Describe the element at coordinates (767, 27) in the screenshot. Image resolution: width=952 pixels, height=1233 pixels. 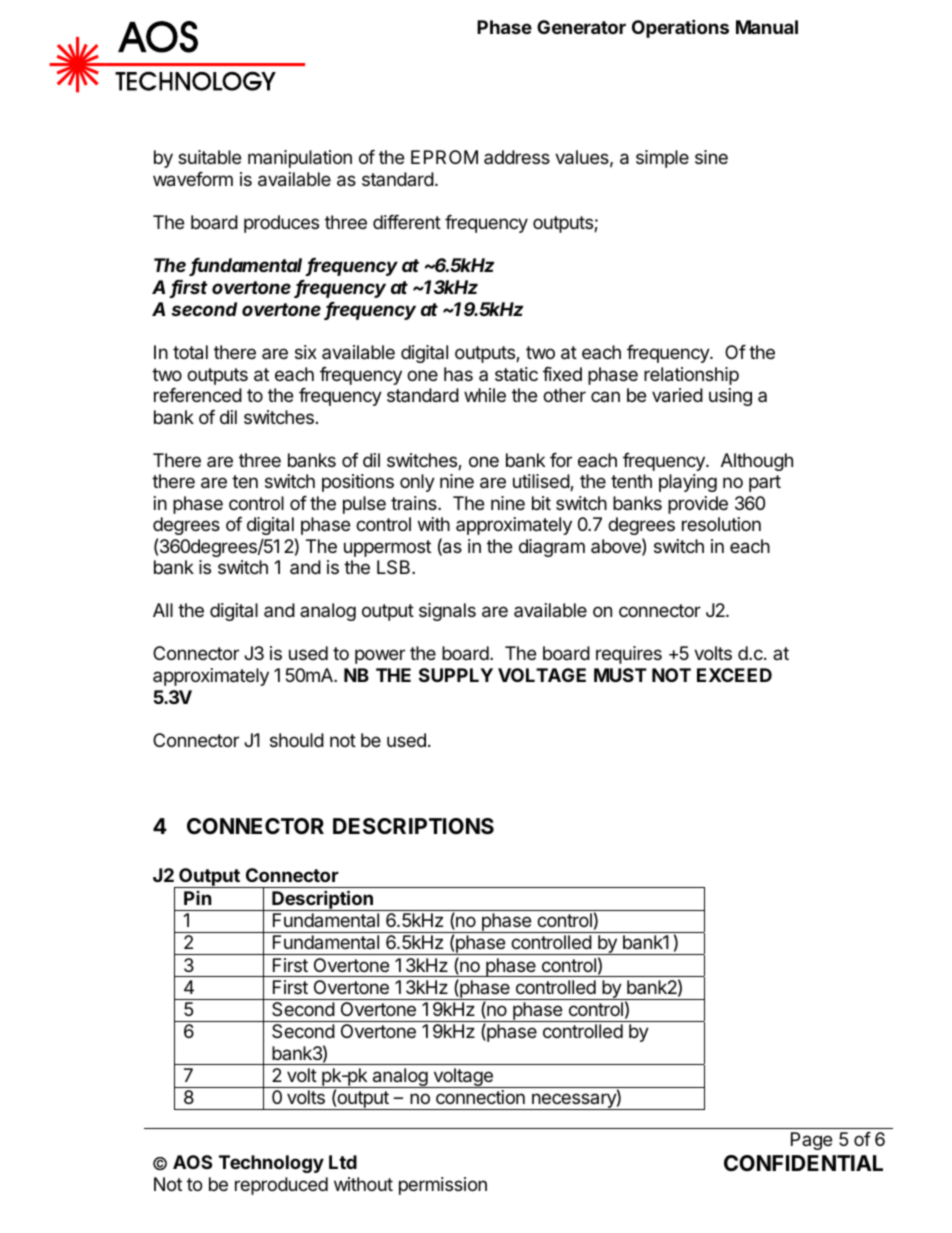
I see `Manual` at that location.
